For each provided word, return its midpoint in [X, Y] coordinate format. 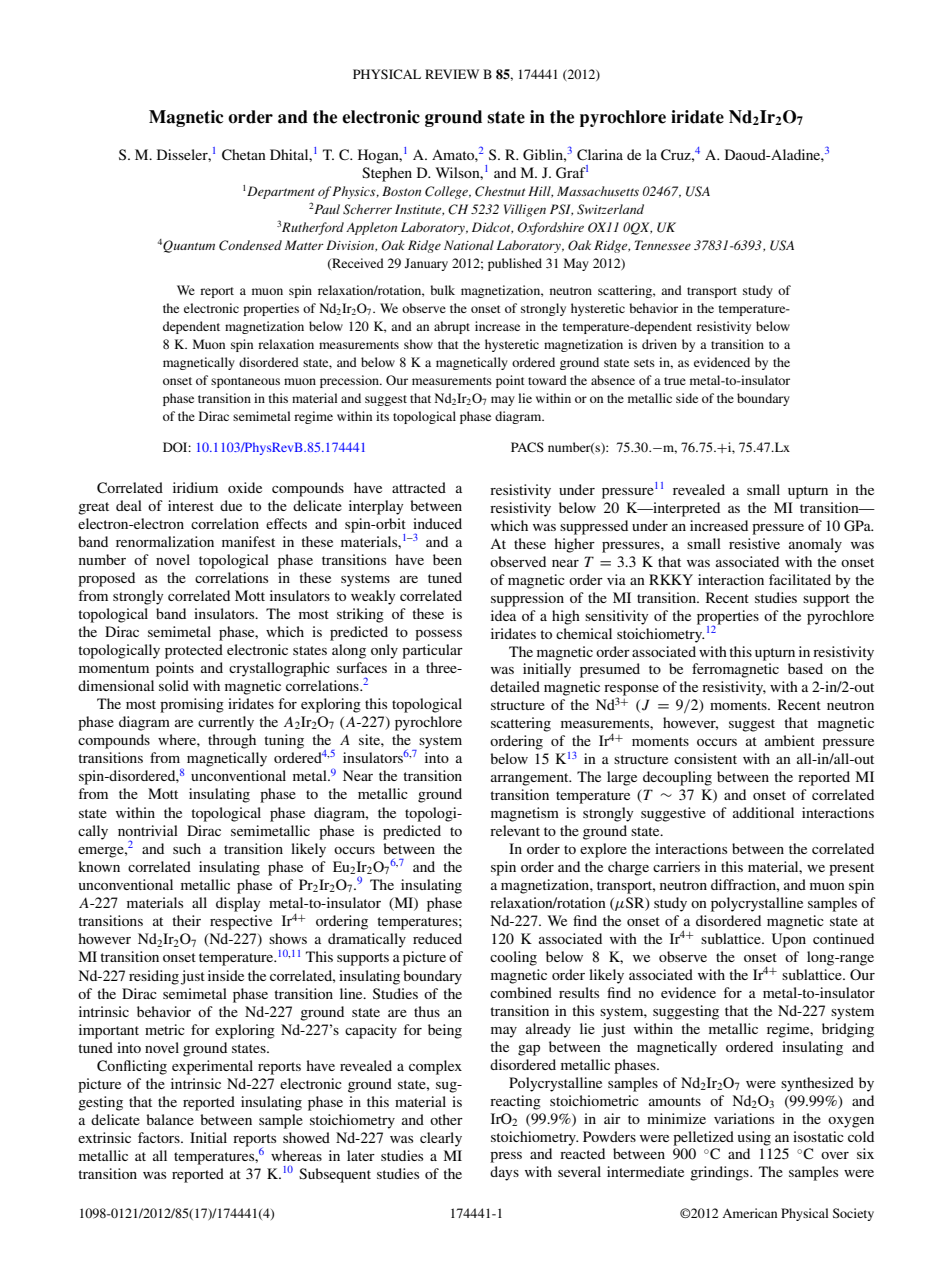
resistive [754, 543]
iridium [195, 487]
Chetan [244, 155]
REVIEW [452, 74]
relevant [515, 830]
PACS [527, 447]
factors [160, 1137]
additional [763, 812]
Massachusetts [598, 191]
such [187, 848]
